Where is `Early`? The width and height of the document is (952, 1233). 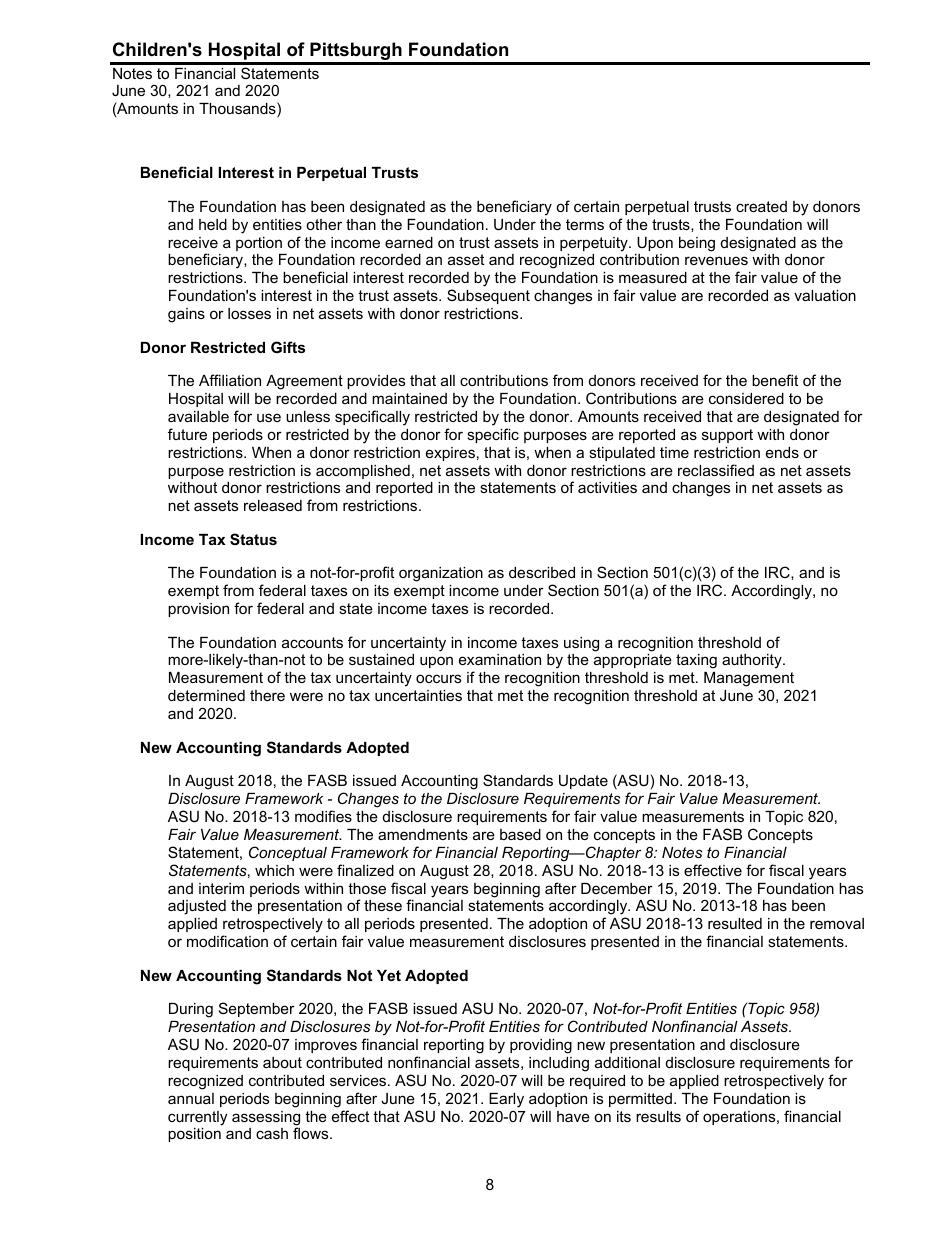
Early is located at coordinates (506, 1100).
